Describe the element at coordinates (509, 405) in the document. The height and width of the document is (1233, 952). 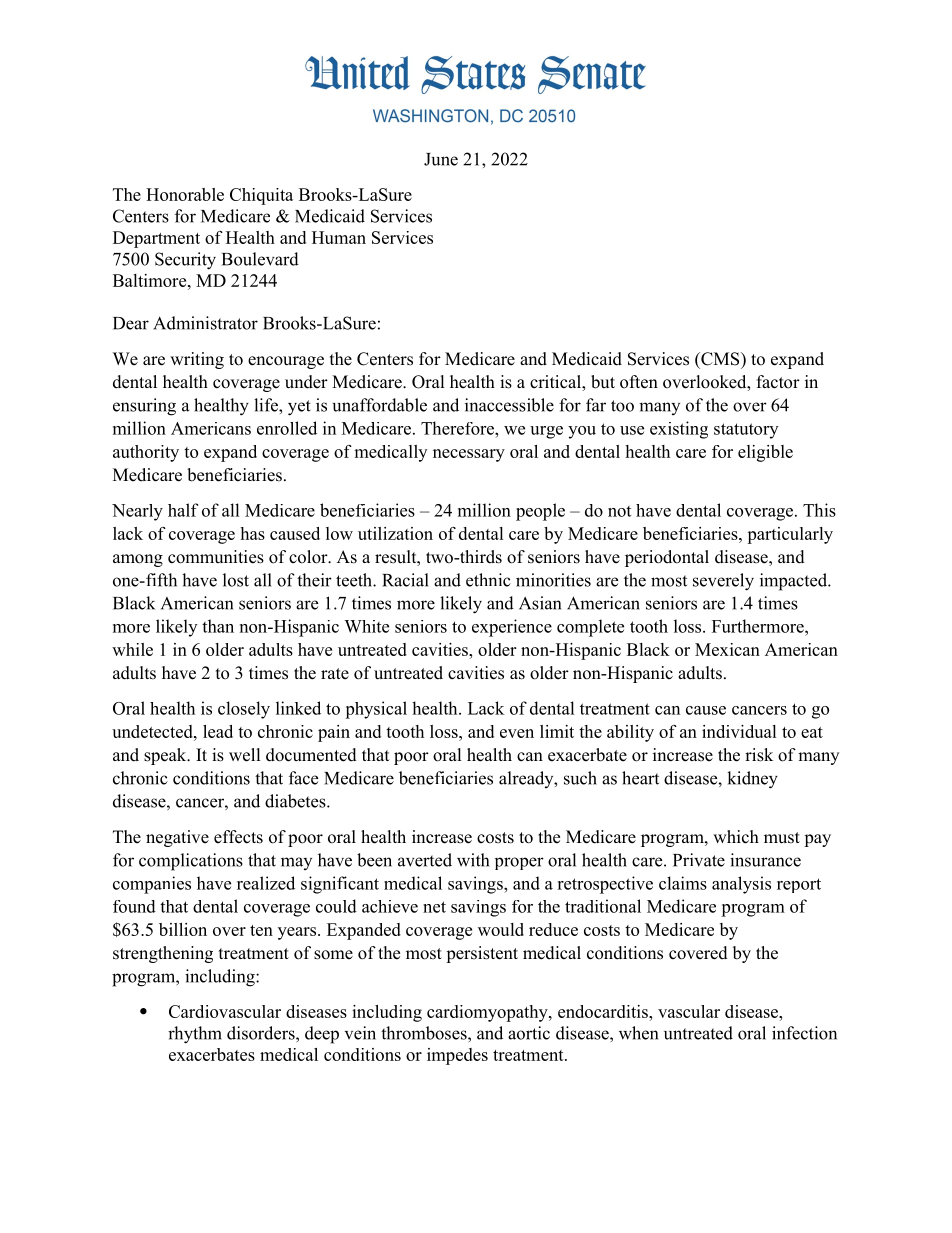
I see `inaccessible` at that location.
